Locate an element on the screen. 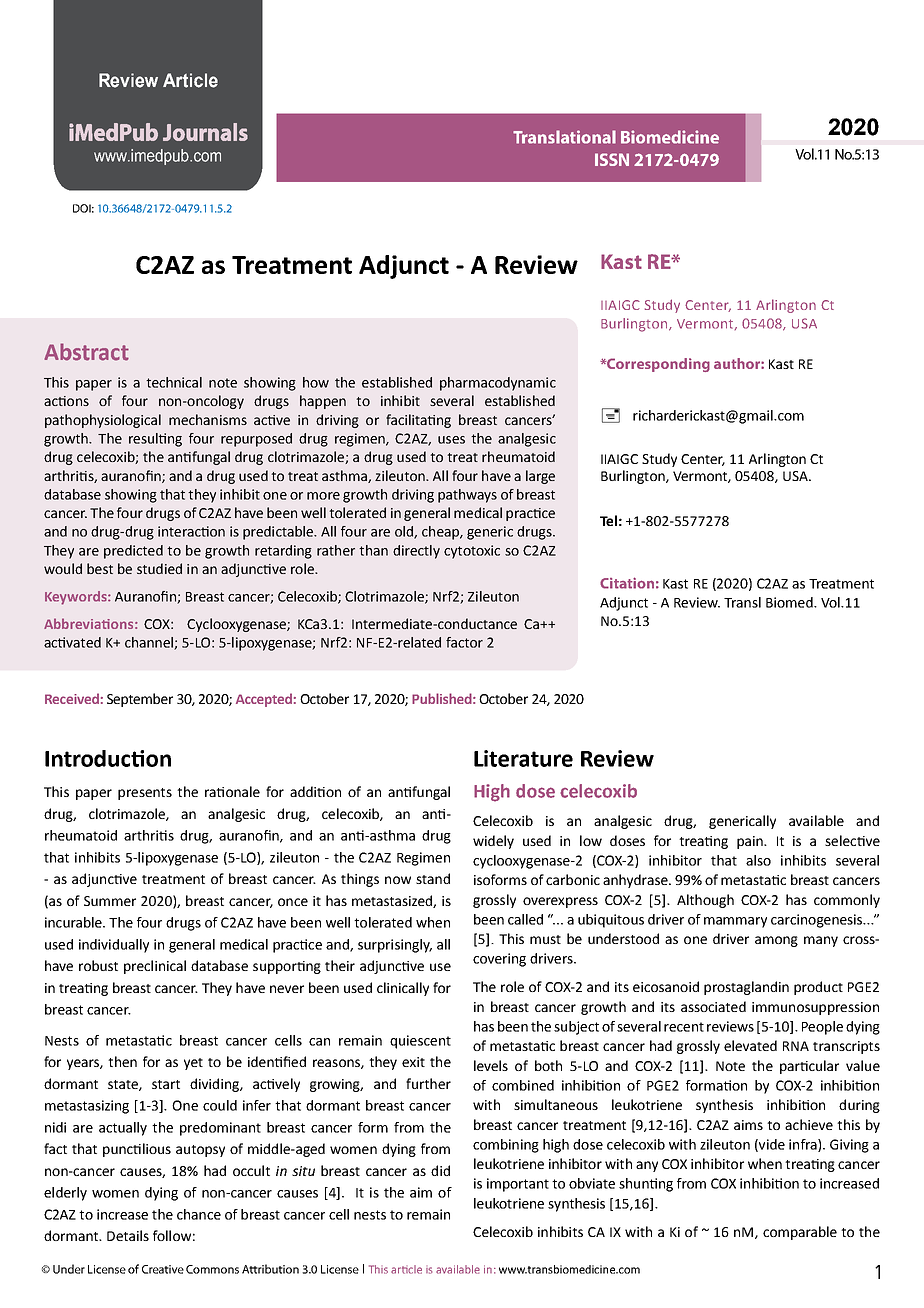 The height and width of the screenshot is (1308, 924). Tel is located at coordinates (608, 520).
